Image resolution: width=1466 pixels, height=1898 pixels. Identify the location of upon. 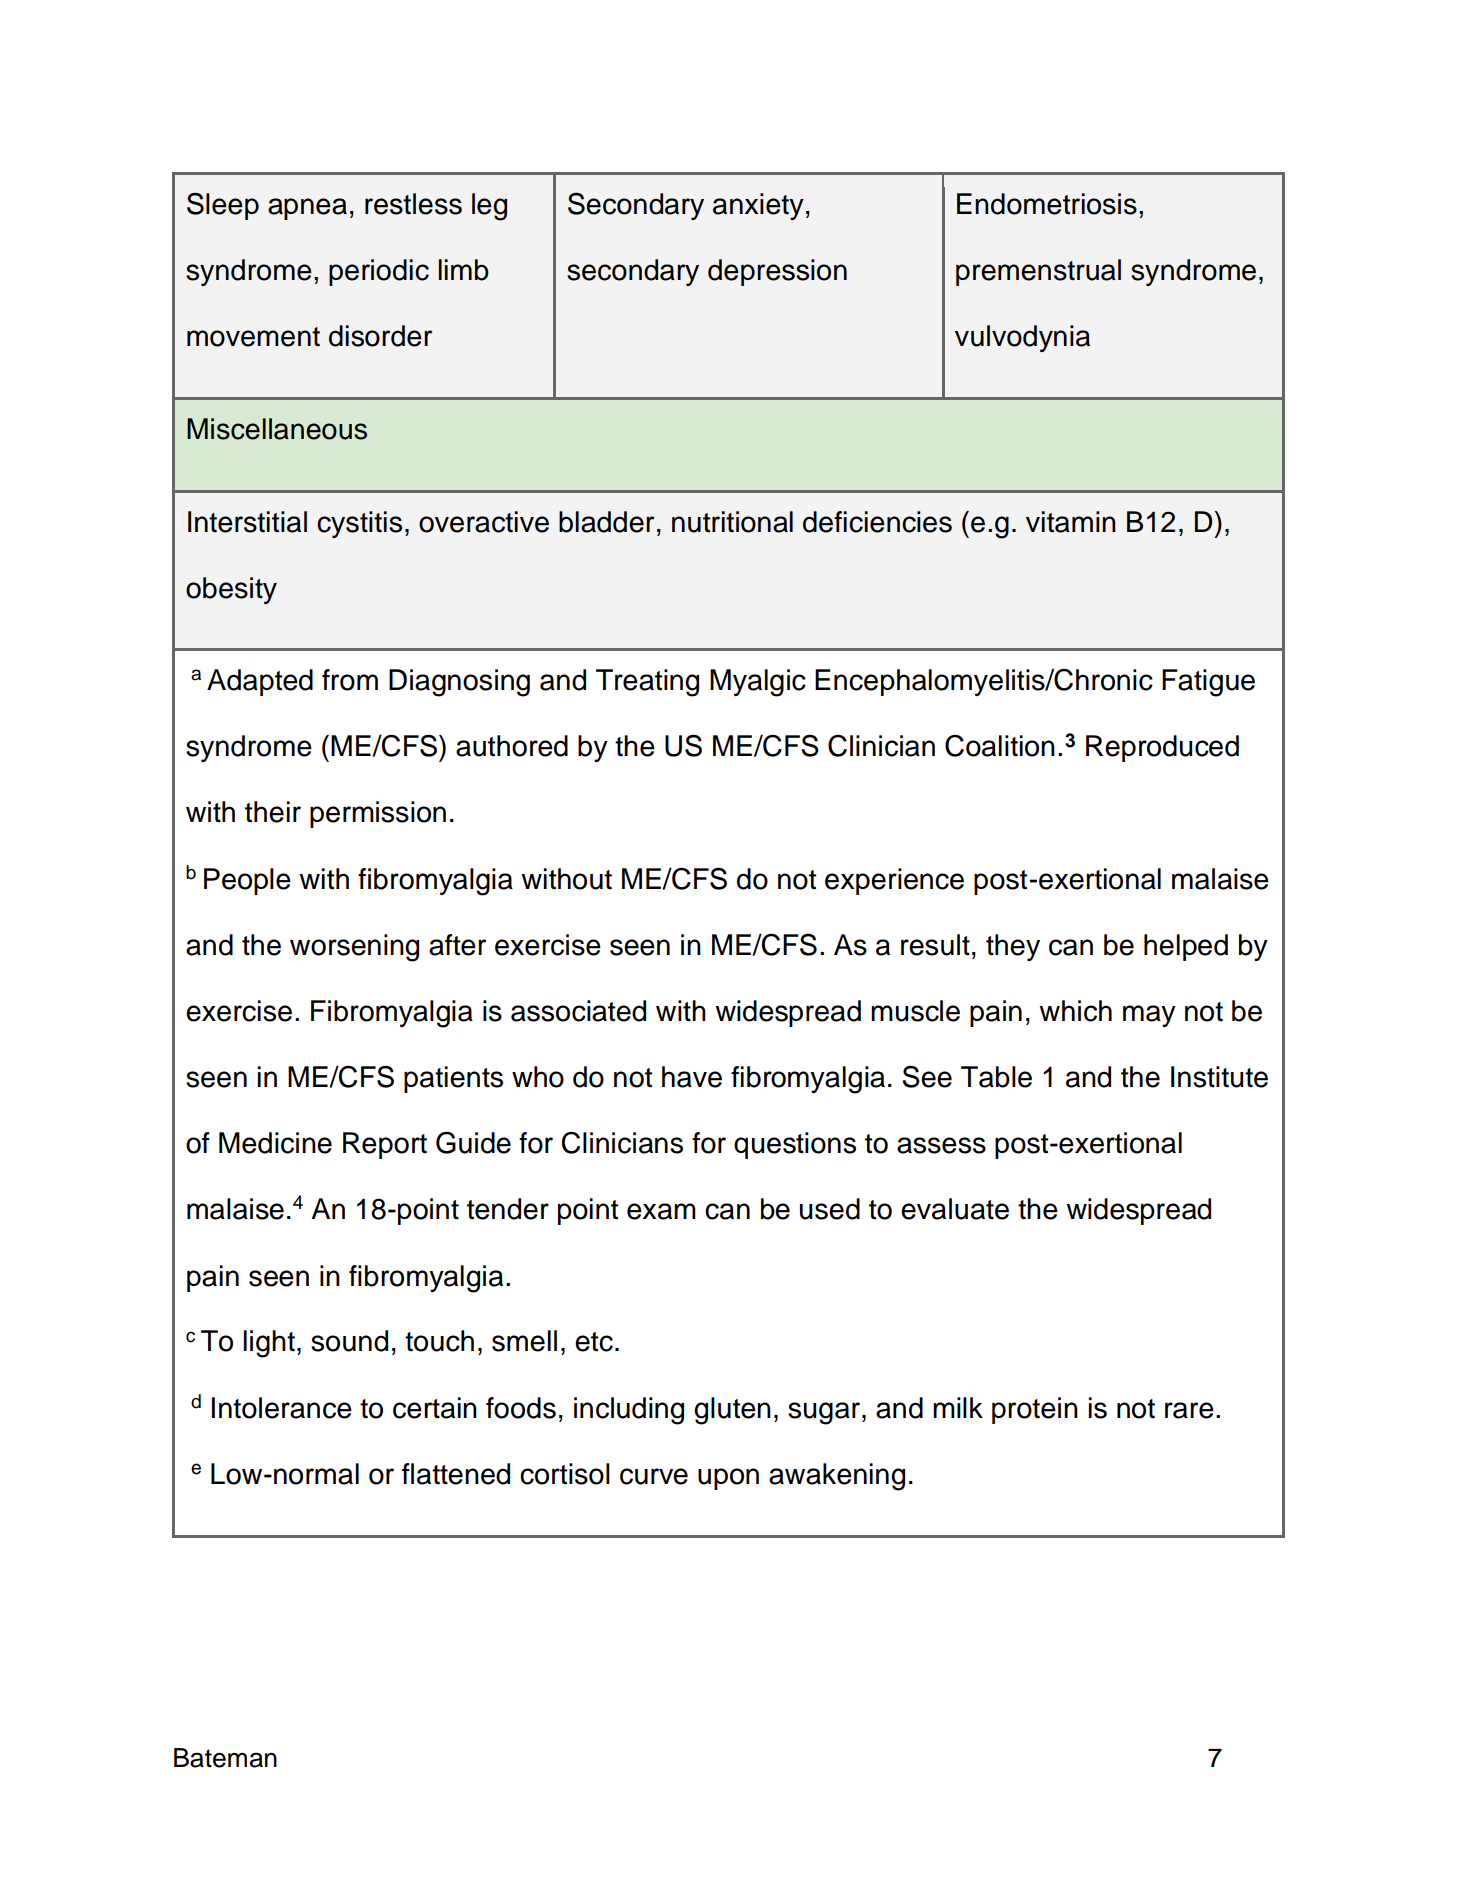
(728, 1479).
